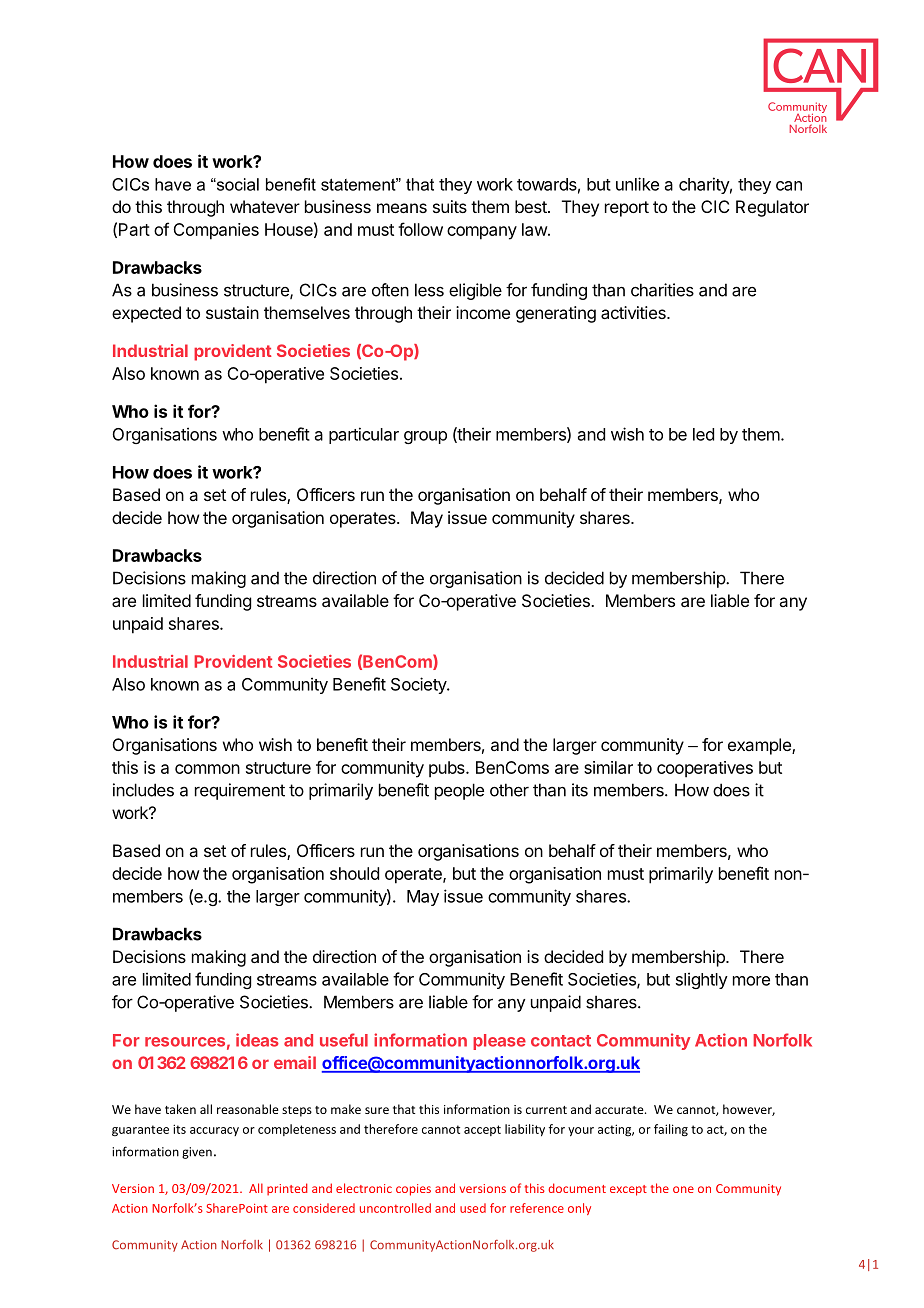 Image resolution: width=924 pixels, height=1308 pixels. What do you see at coordinates (214, 1131) in the image?
I see `accuracy` at bounding box center [214, 1131].
